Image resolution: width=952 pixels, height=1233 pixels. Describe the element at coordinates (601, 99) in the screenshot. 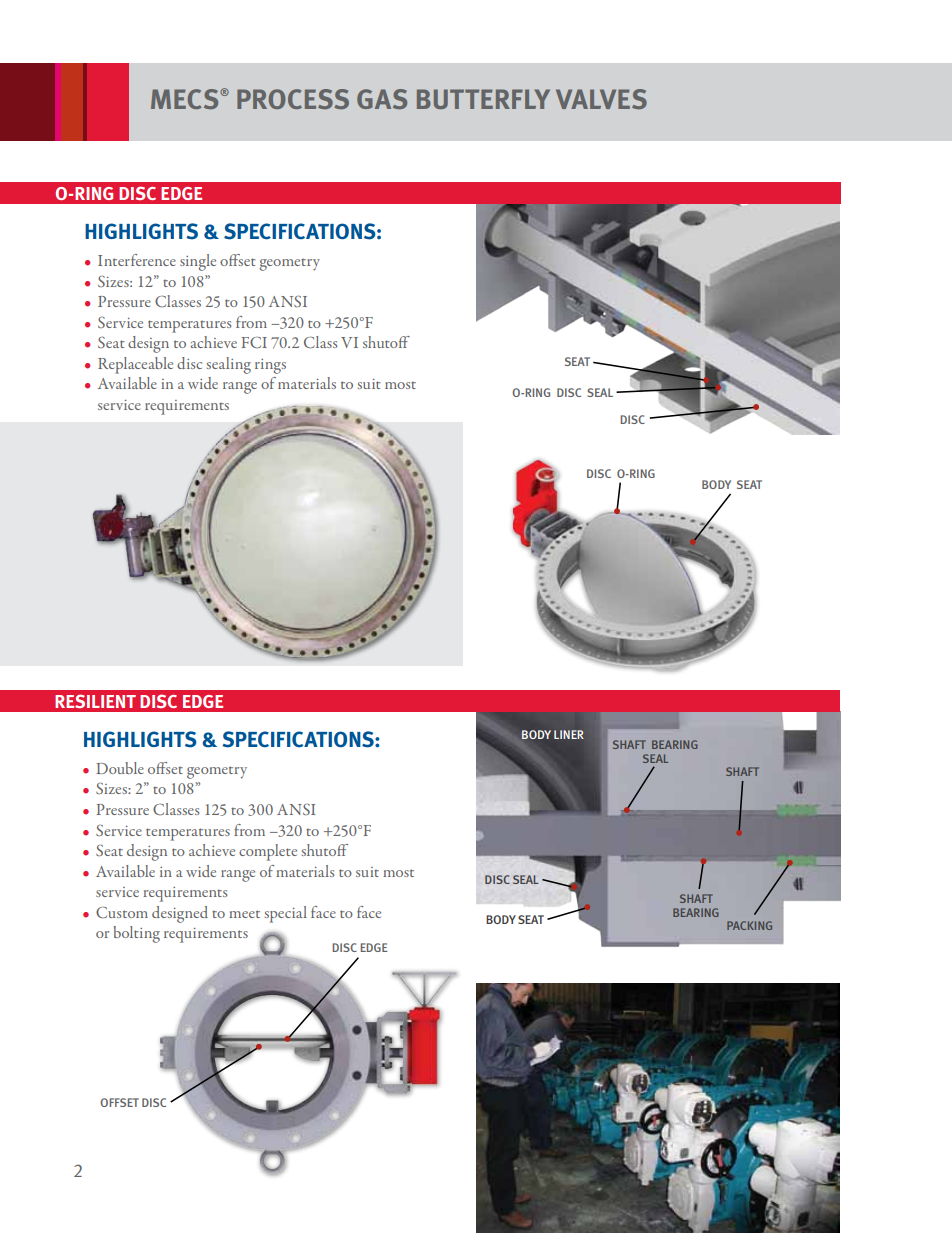

I see `VALVES` at that location.
